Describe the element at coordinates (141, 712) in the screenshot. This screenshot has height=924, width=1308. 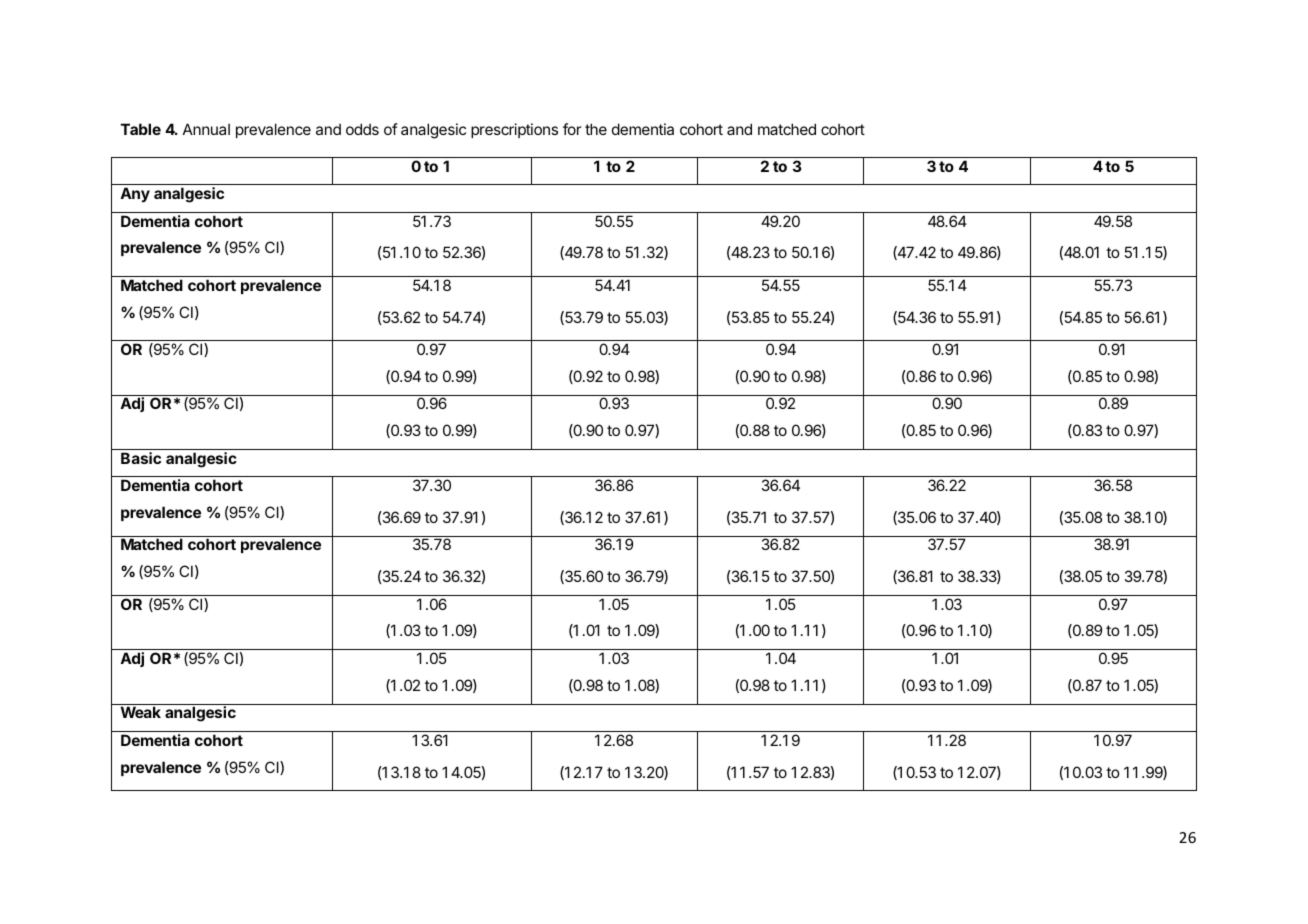
I see `Weak` at that location.
